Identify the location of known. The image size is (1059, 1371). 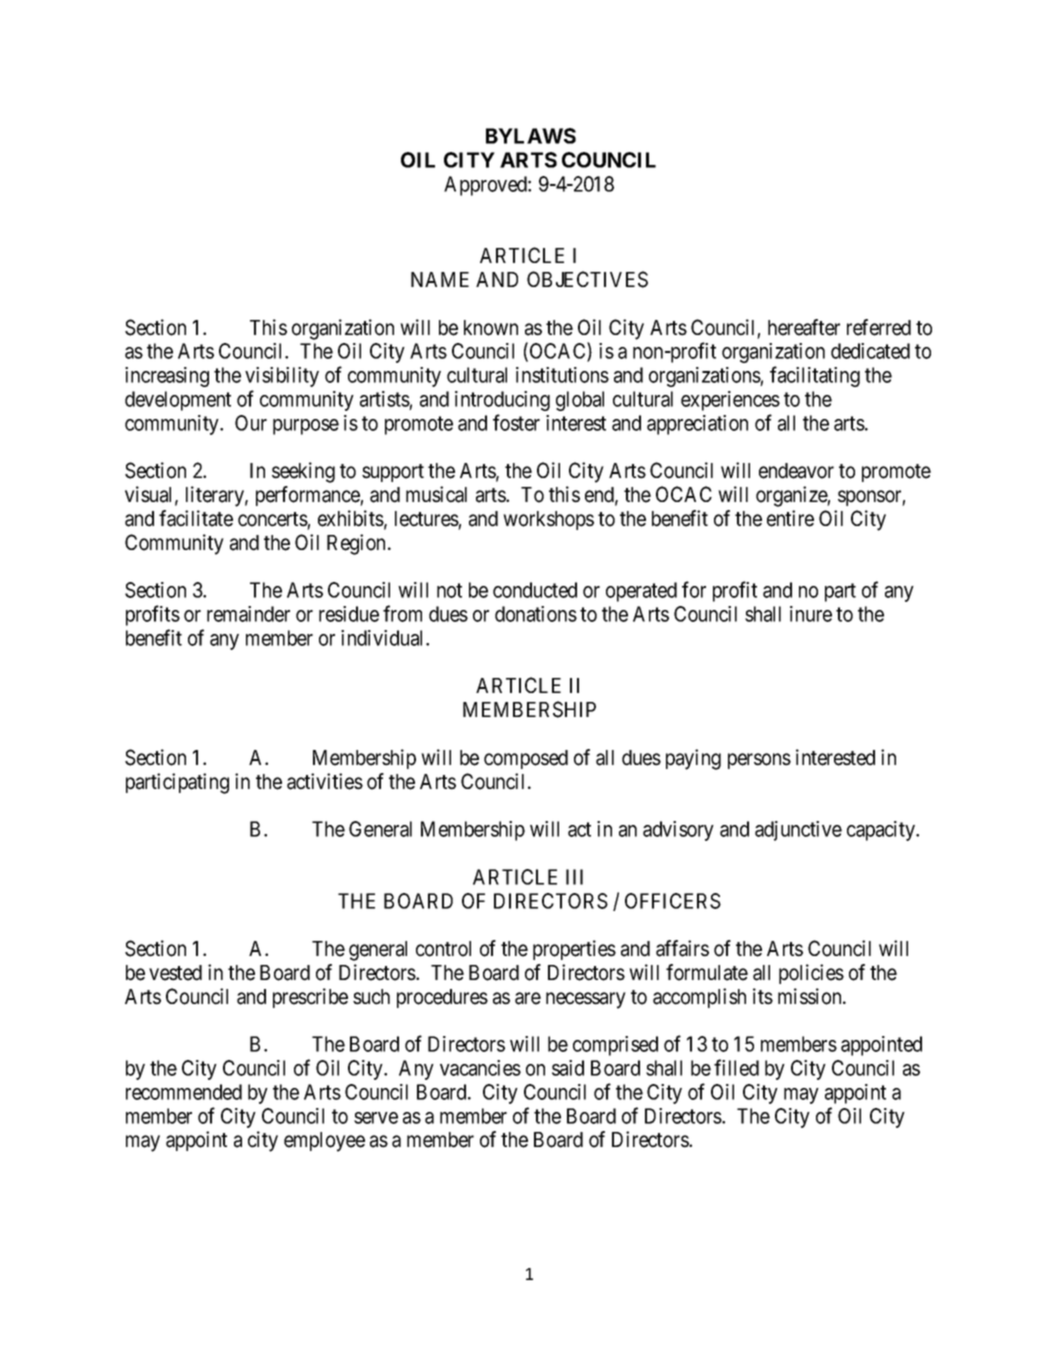
(491, 328).
